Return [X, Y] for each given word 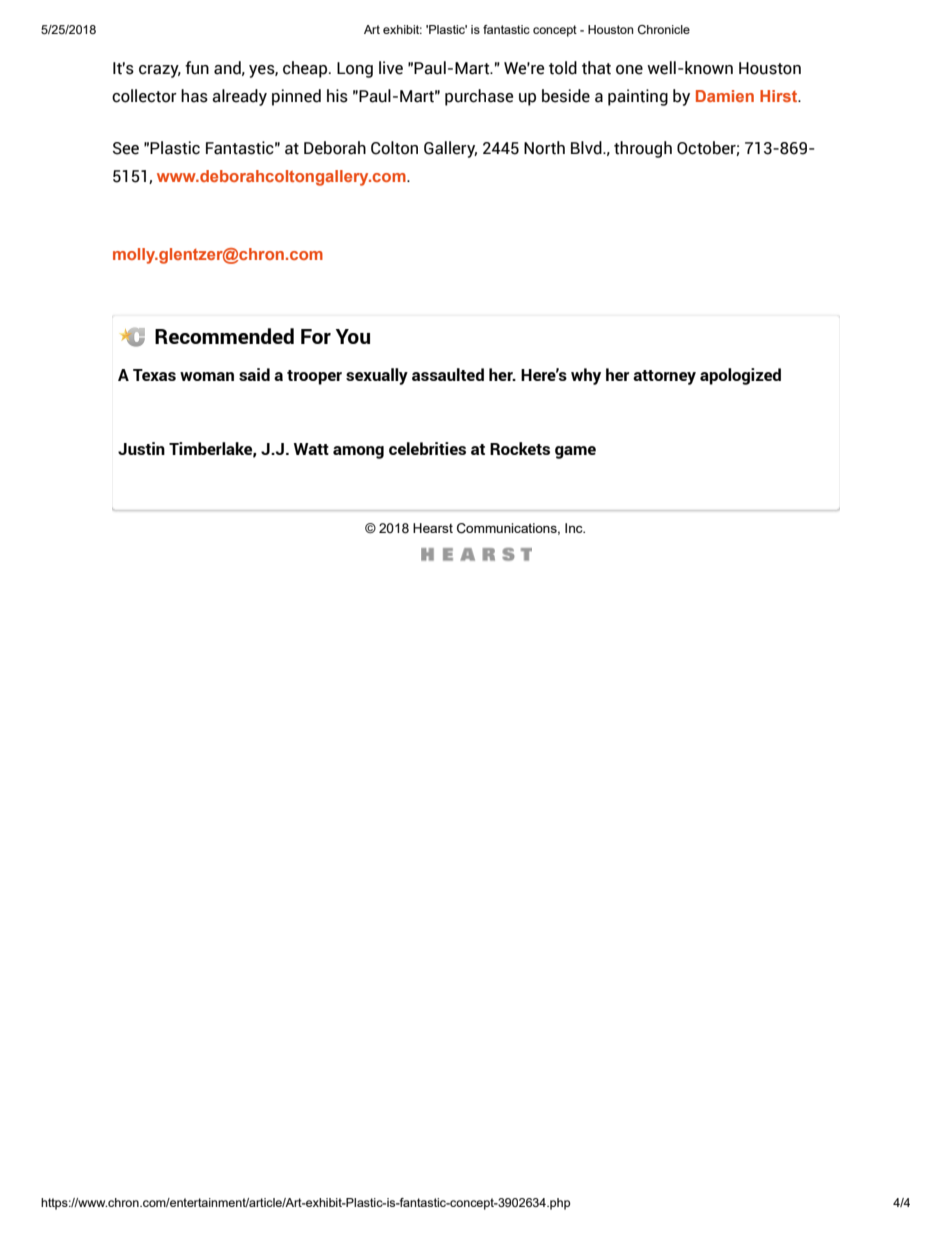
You [353, 336]
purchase [479, 97]
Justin [141, 448]
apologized [740, 376]
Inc [575, 528]
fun [197, 68]
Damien [725, 96]
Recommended [224, 336]
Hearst [433, 528]
